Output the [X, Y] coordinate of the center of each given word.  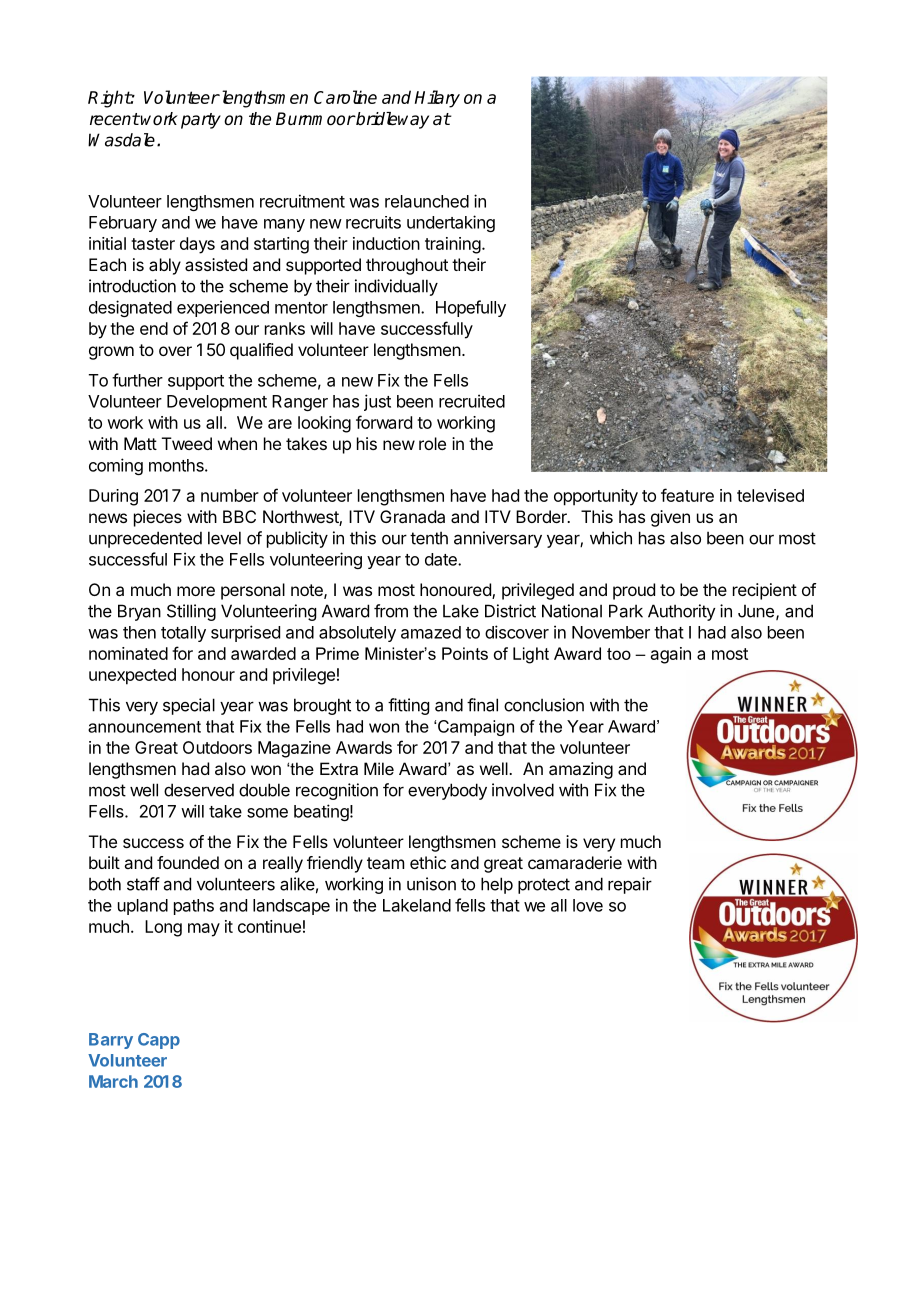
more [196, 591]
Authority [682, 612]
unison [431, 884]
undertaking [451, 223]
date [442, 559]
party [201, 121]
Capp [159, 1041]
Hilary [437, 99]
